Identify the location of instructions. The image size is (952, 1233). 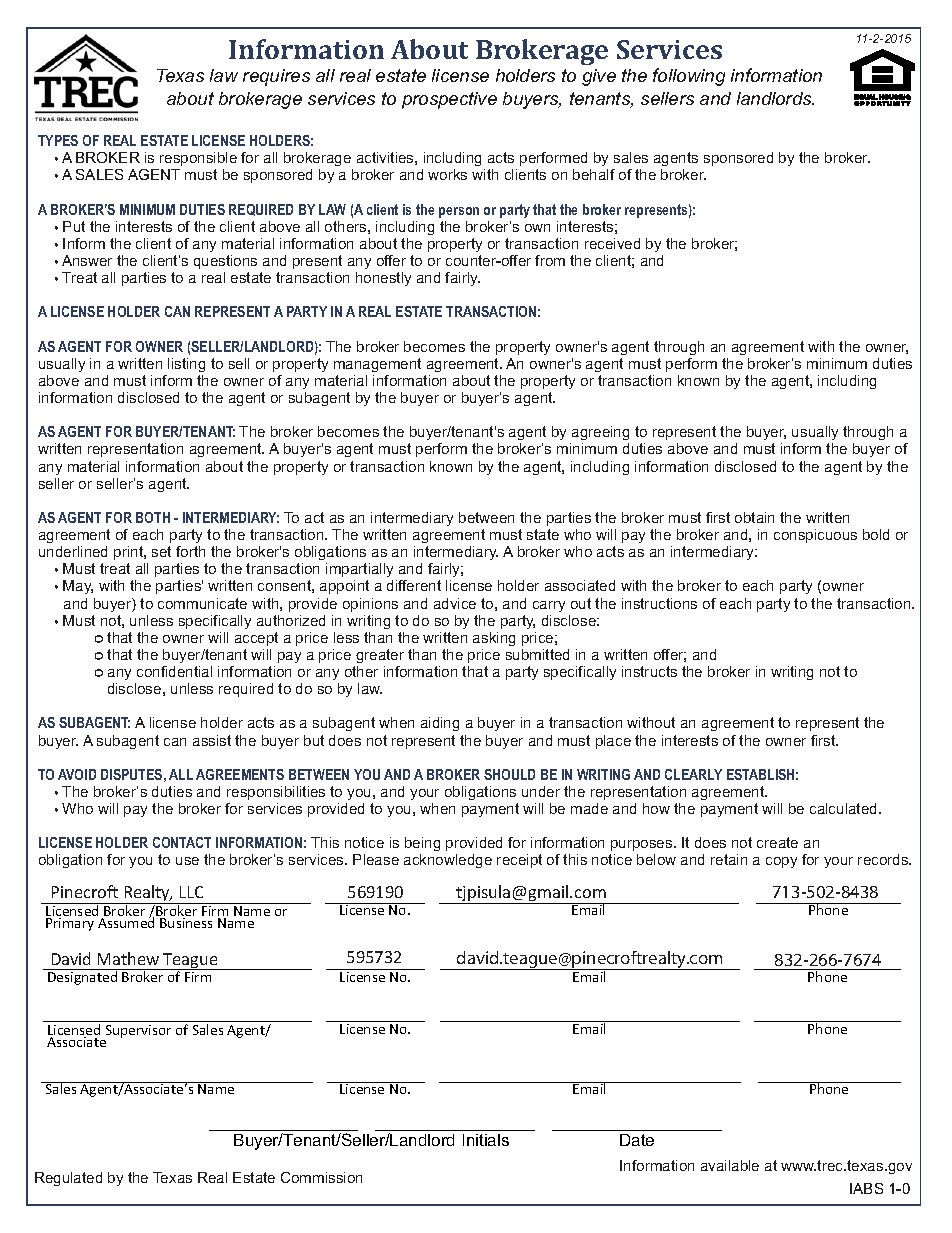
(659, 603).
